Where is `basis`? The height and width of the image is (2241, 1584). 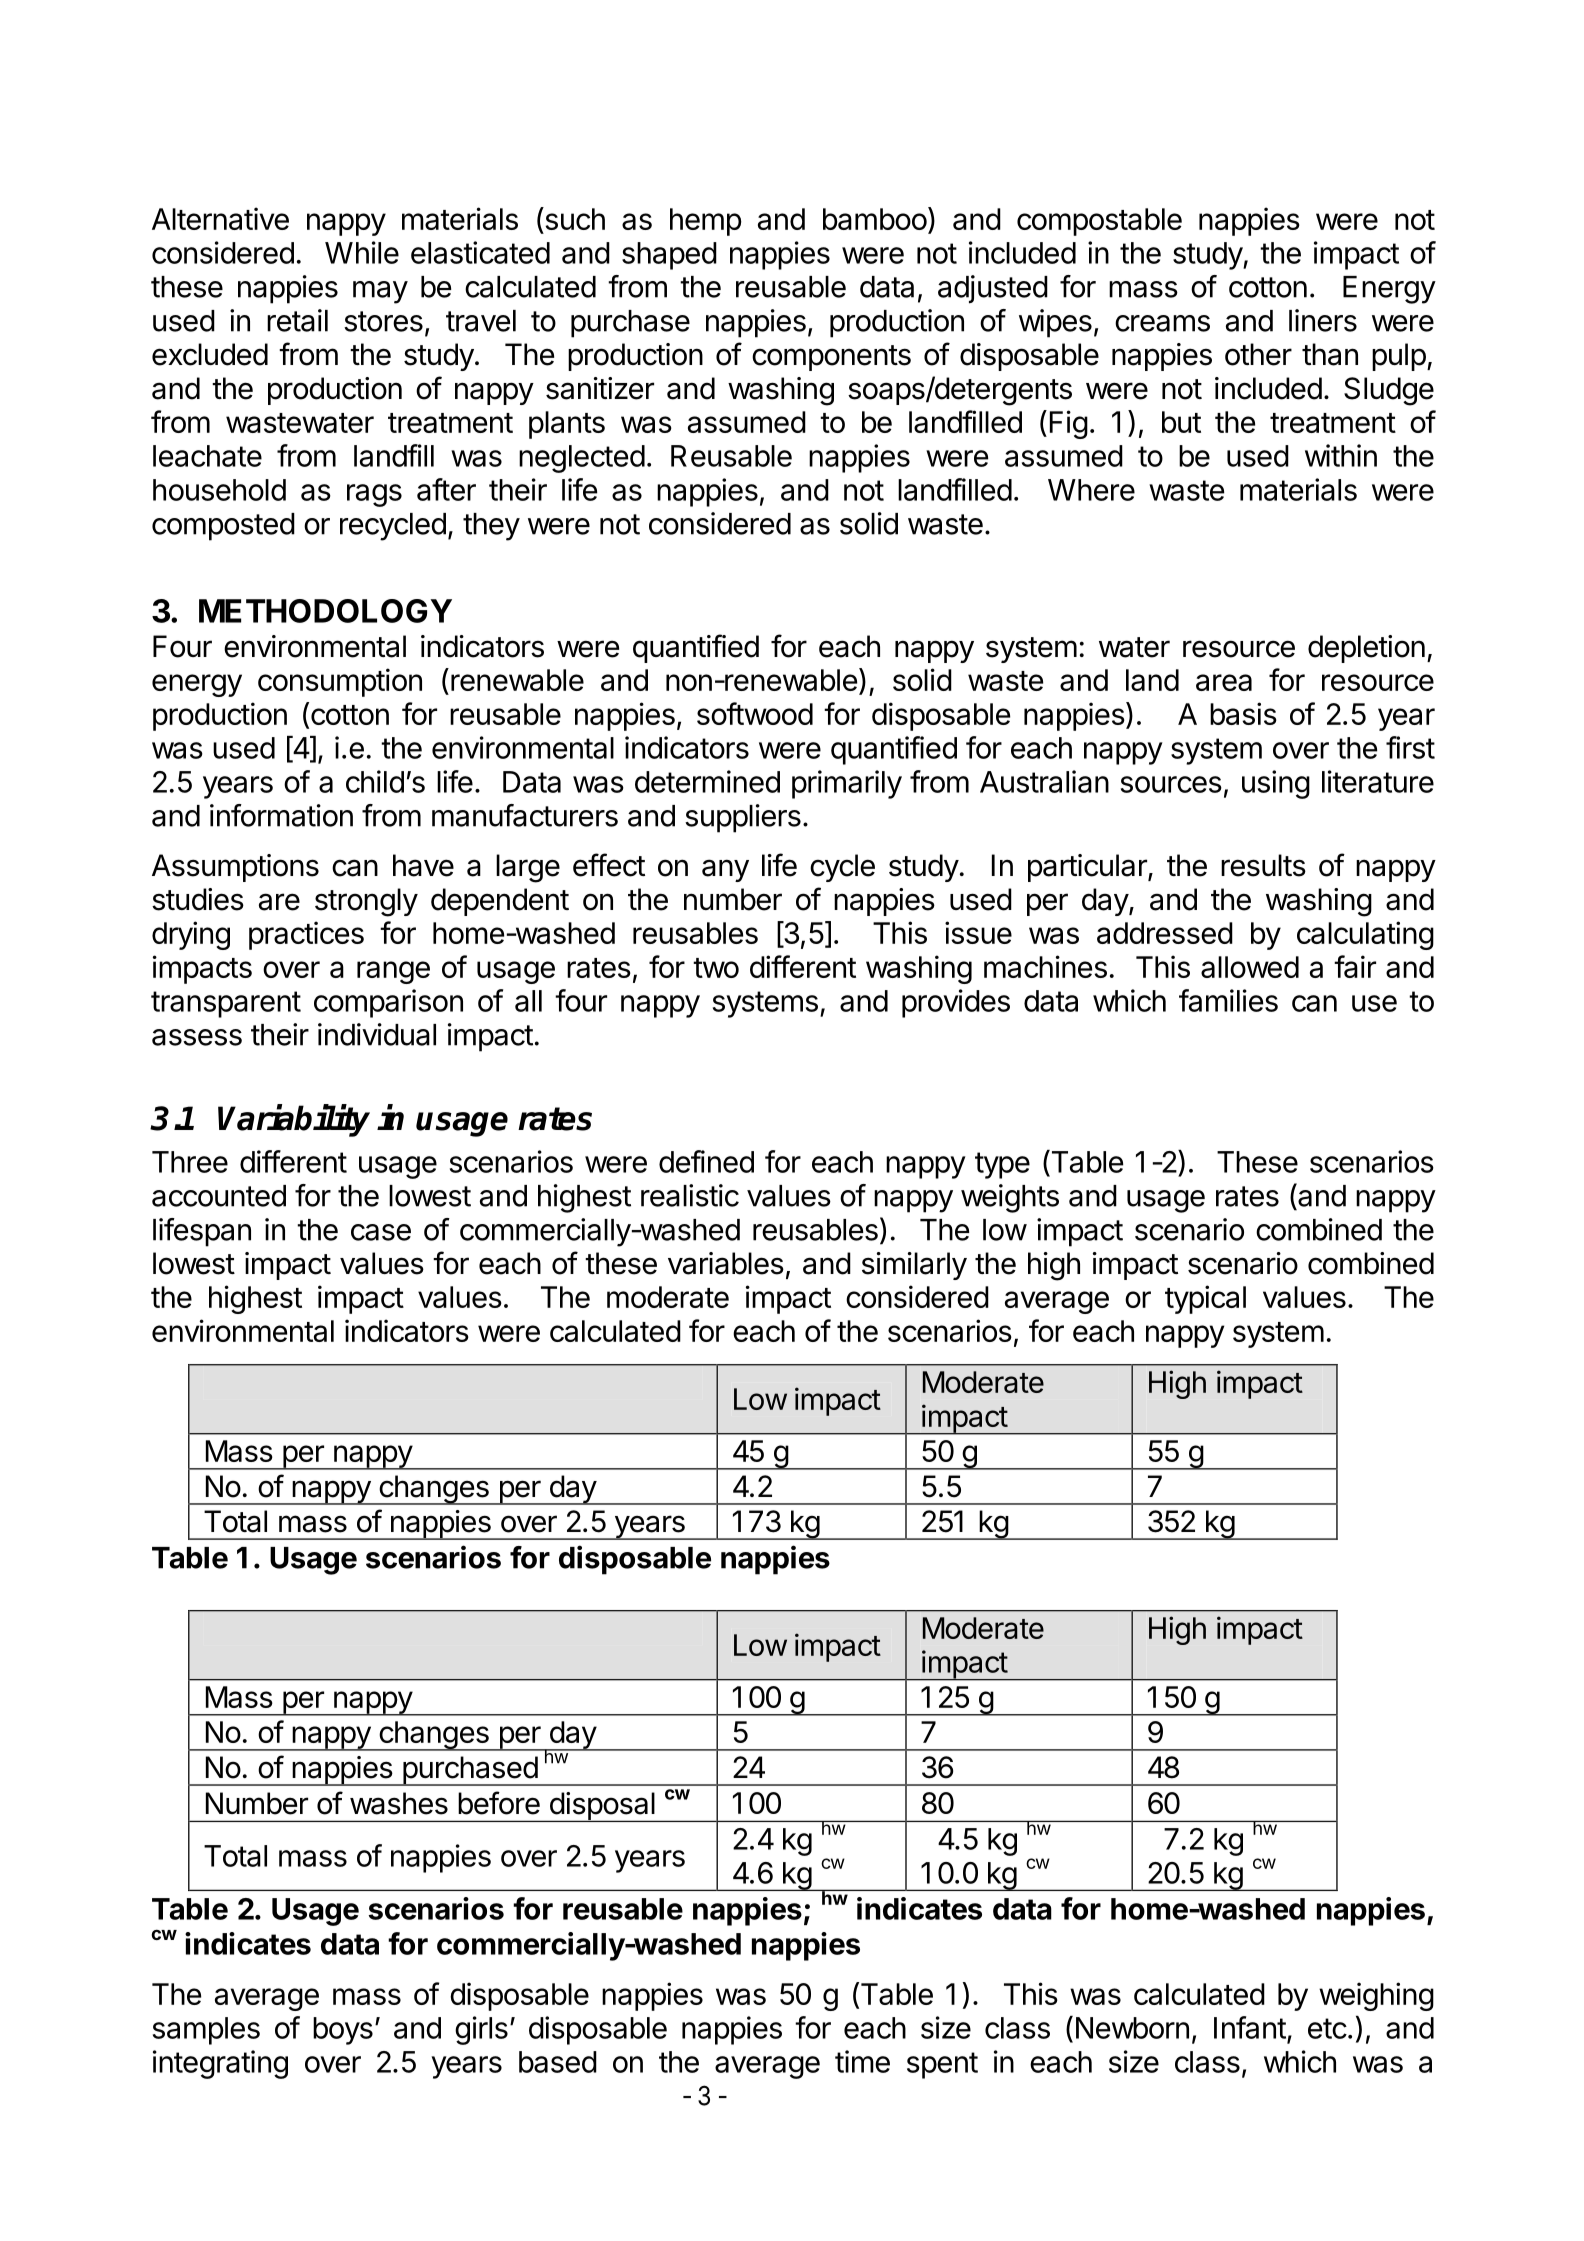
basis is located at coordinates (1243, 713).
